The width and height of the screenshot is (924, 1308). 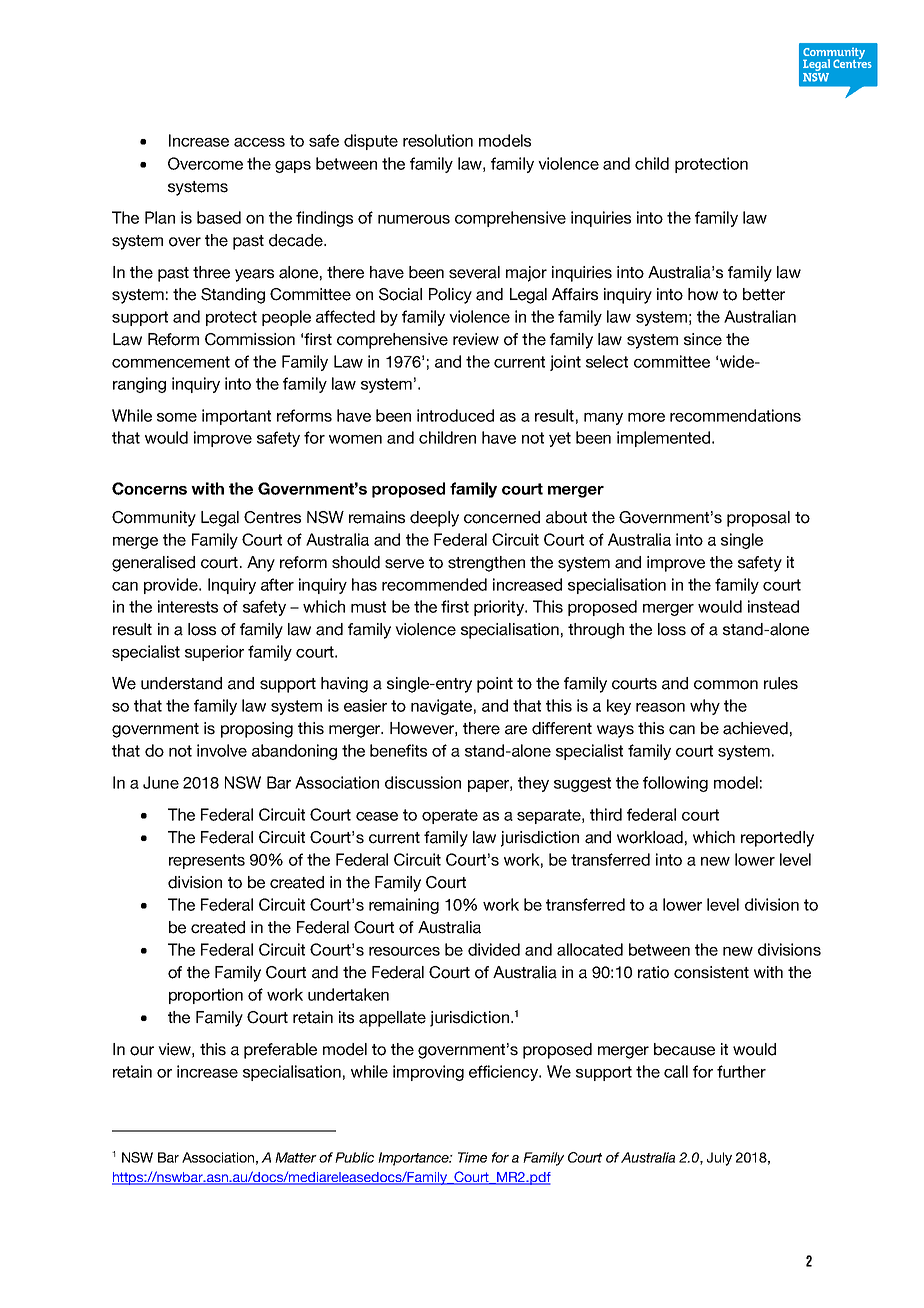 What do you see at coordinates (438, 140) in the screenshot?
I see `resolution` at bounding box center [438, 140].
